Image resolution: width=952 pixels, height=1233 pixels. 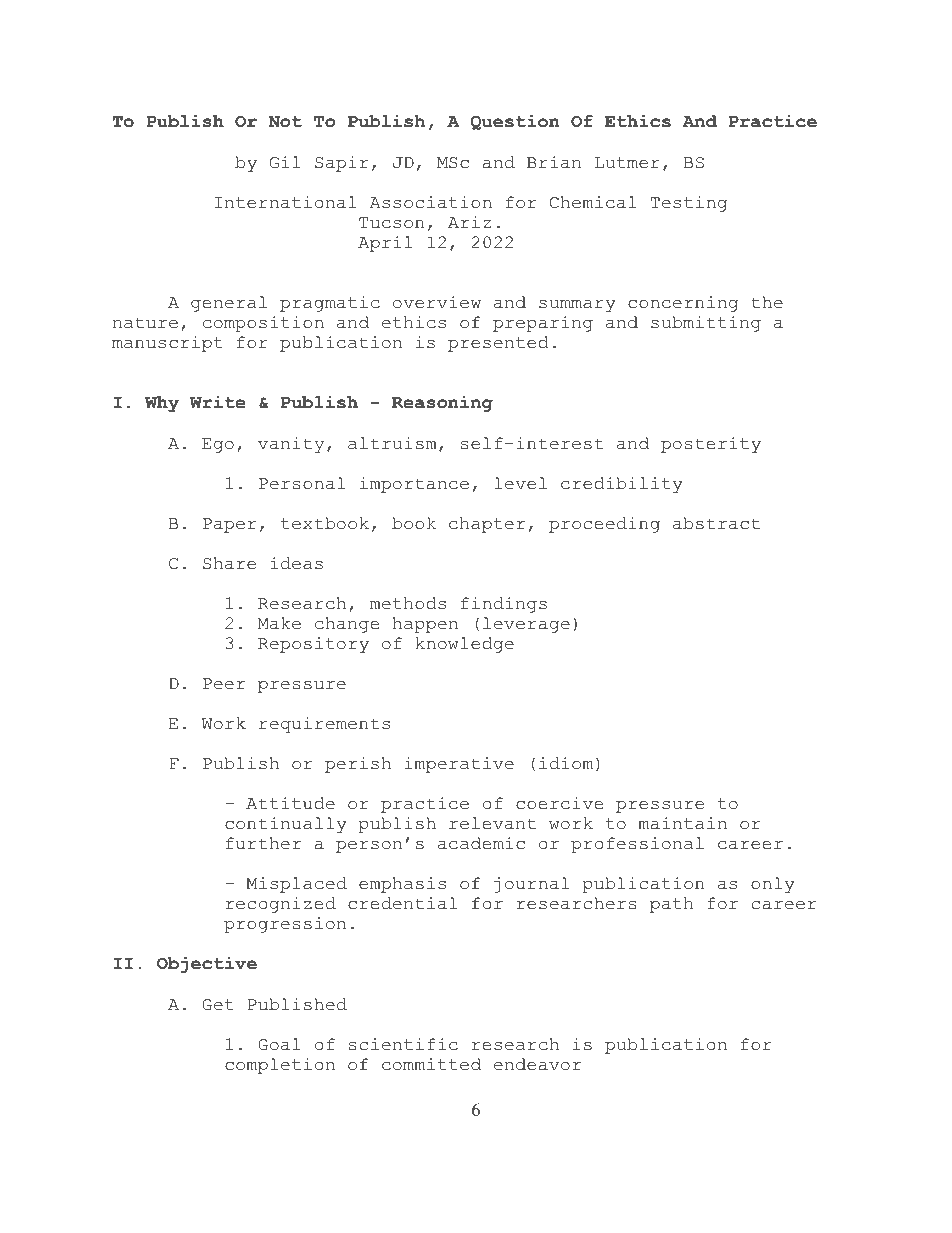 I want to click on imperative, so click(x=459, y=765).
